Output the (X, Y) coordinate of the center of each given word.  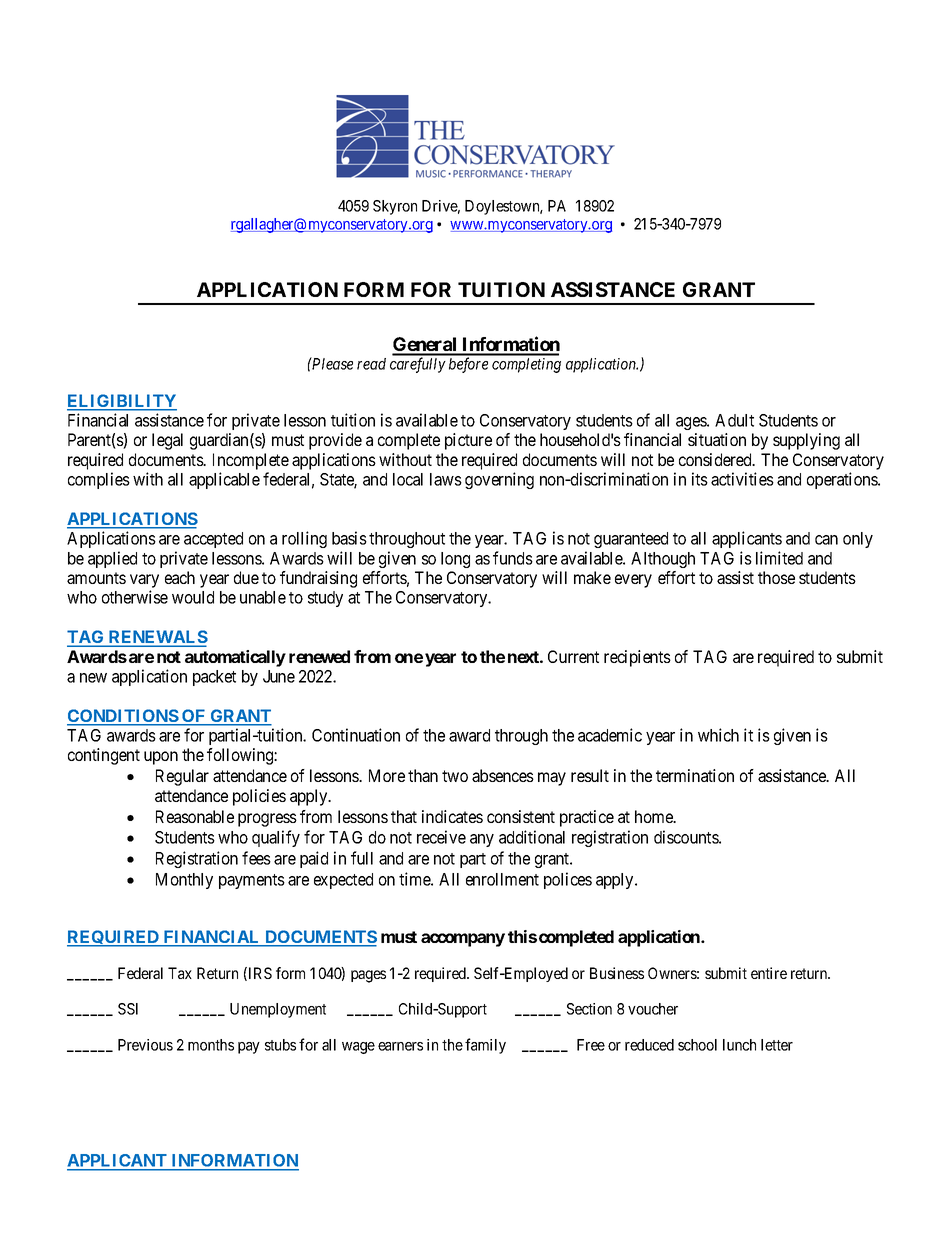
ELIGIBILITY (122, 402)
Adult (734, 420)
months (211, 1045)
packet (214, 678)
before (468, 365)
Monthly (184, 881)
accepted (213, 540)
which (718, 735)
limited (779, 558)
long (455, 560)
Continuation (356, 735)
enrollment (502, 879)
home (655, 816)
